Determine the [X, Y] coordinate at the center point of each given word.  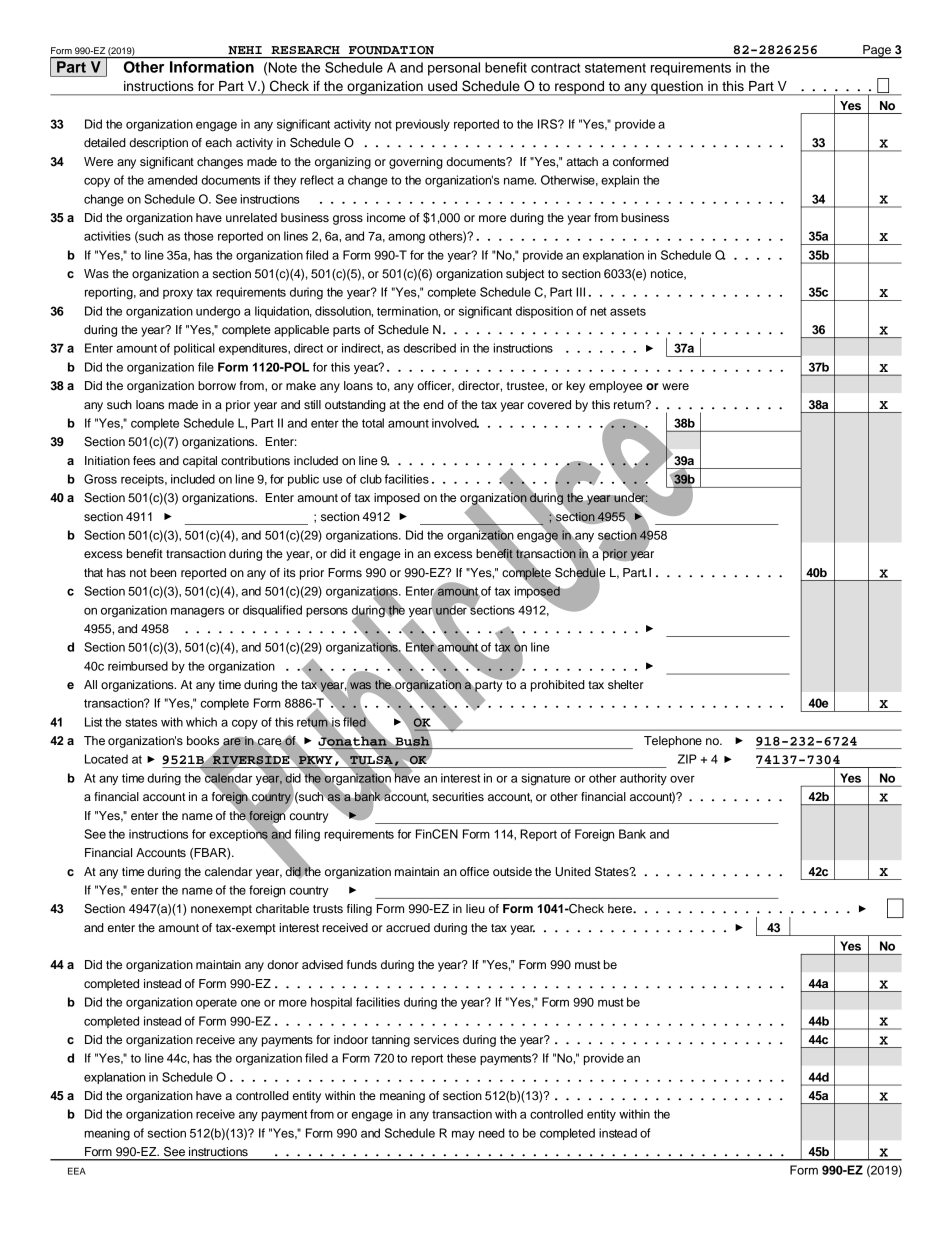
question [677, 88]
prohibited [558, 686]
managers [198, 612]
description [158, 144]
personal [454, 69]
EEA [77, 1171]
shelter [626, 684]
